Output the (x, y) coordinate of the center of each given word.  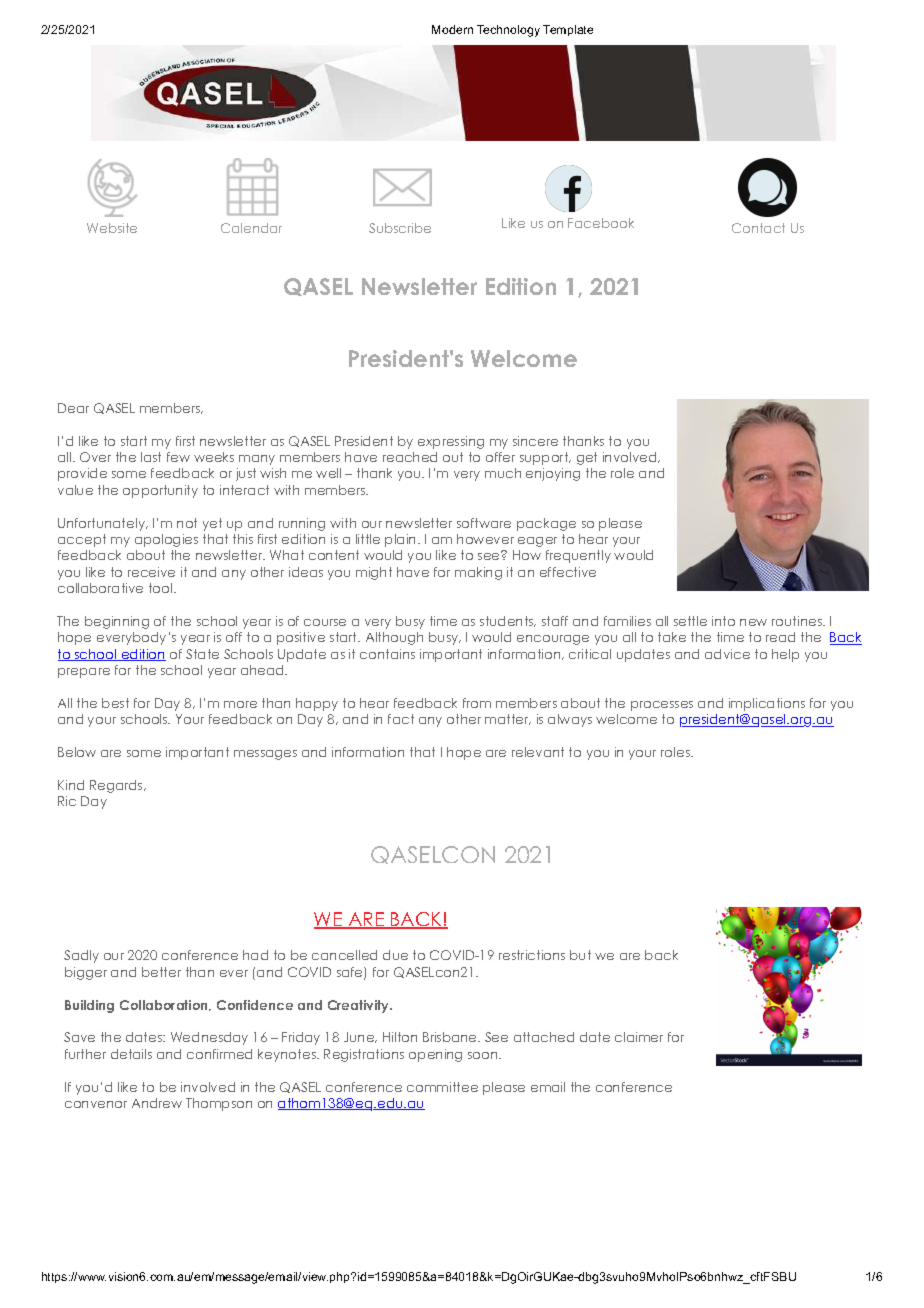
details (131, 1054)
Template (568, 30)
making (478, 573)
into (723, 621)
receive (151, 572)
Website (112, 228)
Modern (452, 29)
